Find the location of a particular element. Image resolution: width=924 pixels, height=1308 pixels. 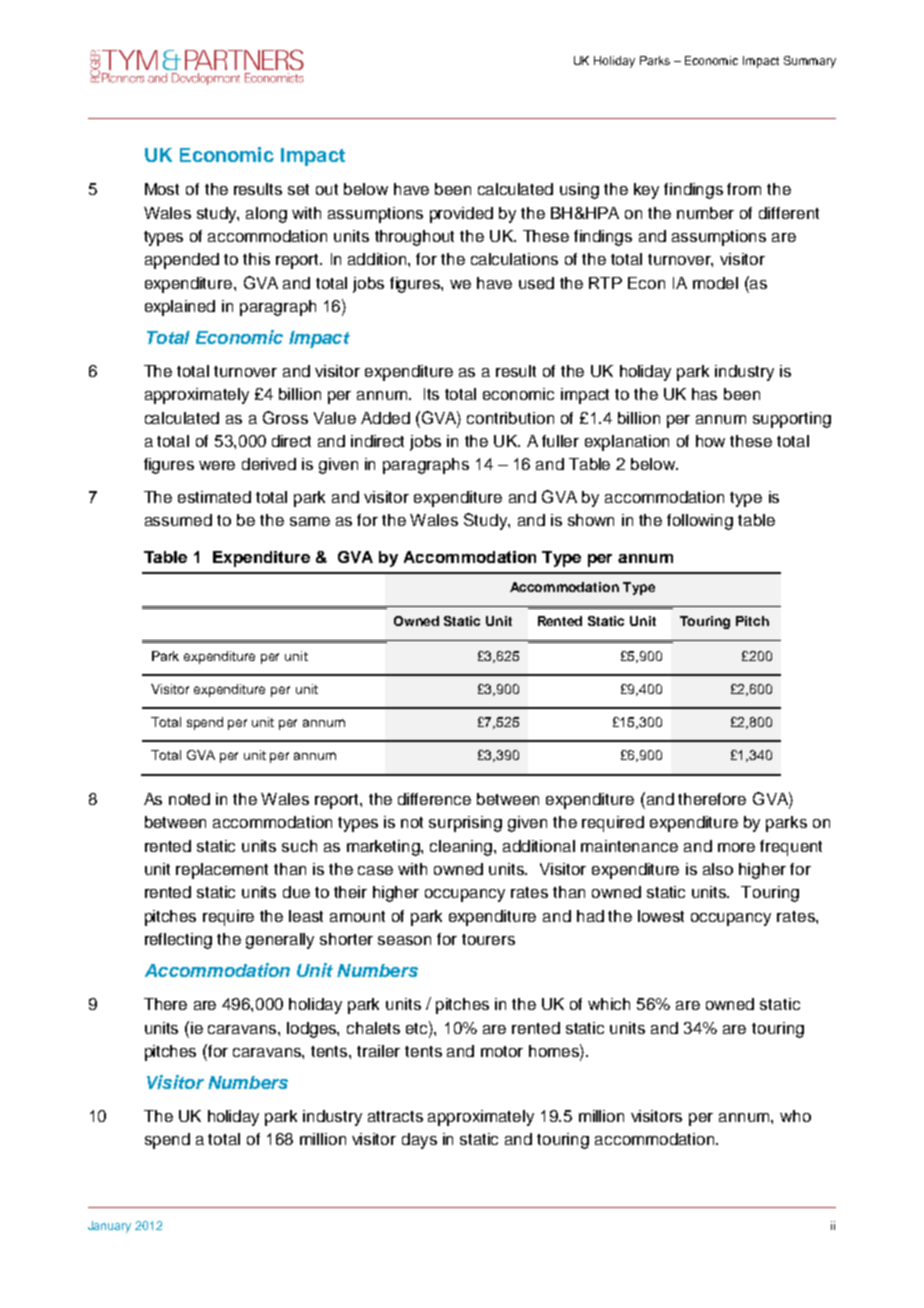

Summary is located at coordinates (810, 62).
